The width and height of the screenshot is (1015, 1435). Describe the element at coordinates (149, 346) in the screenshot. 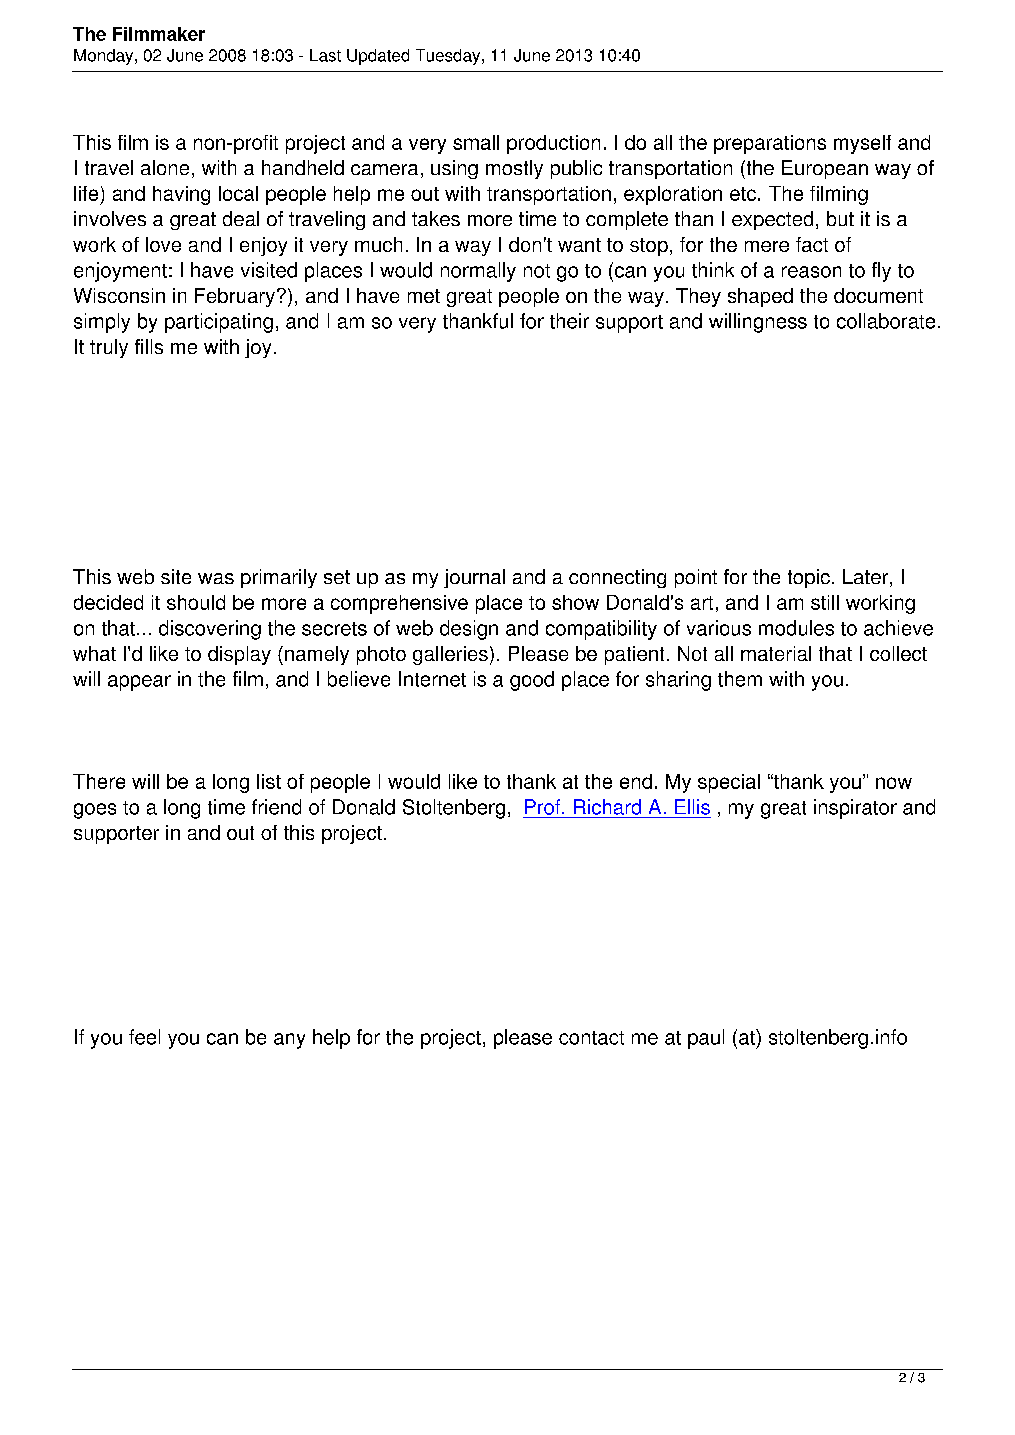

I see `fills` at that location.
